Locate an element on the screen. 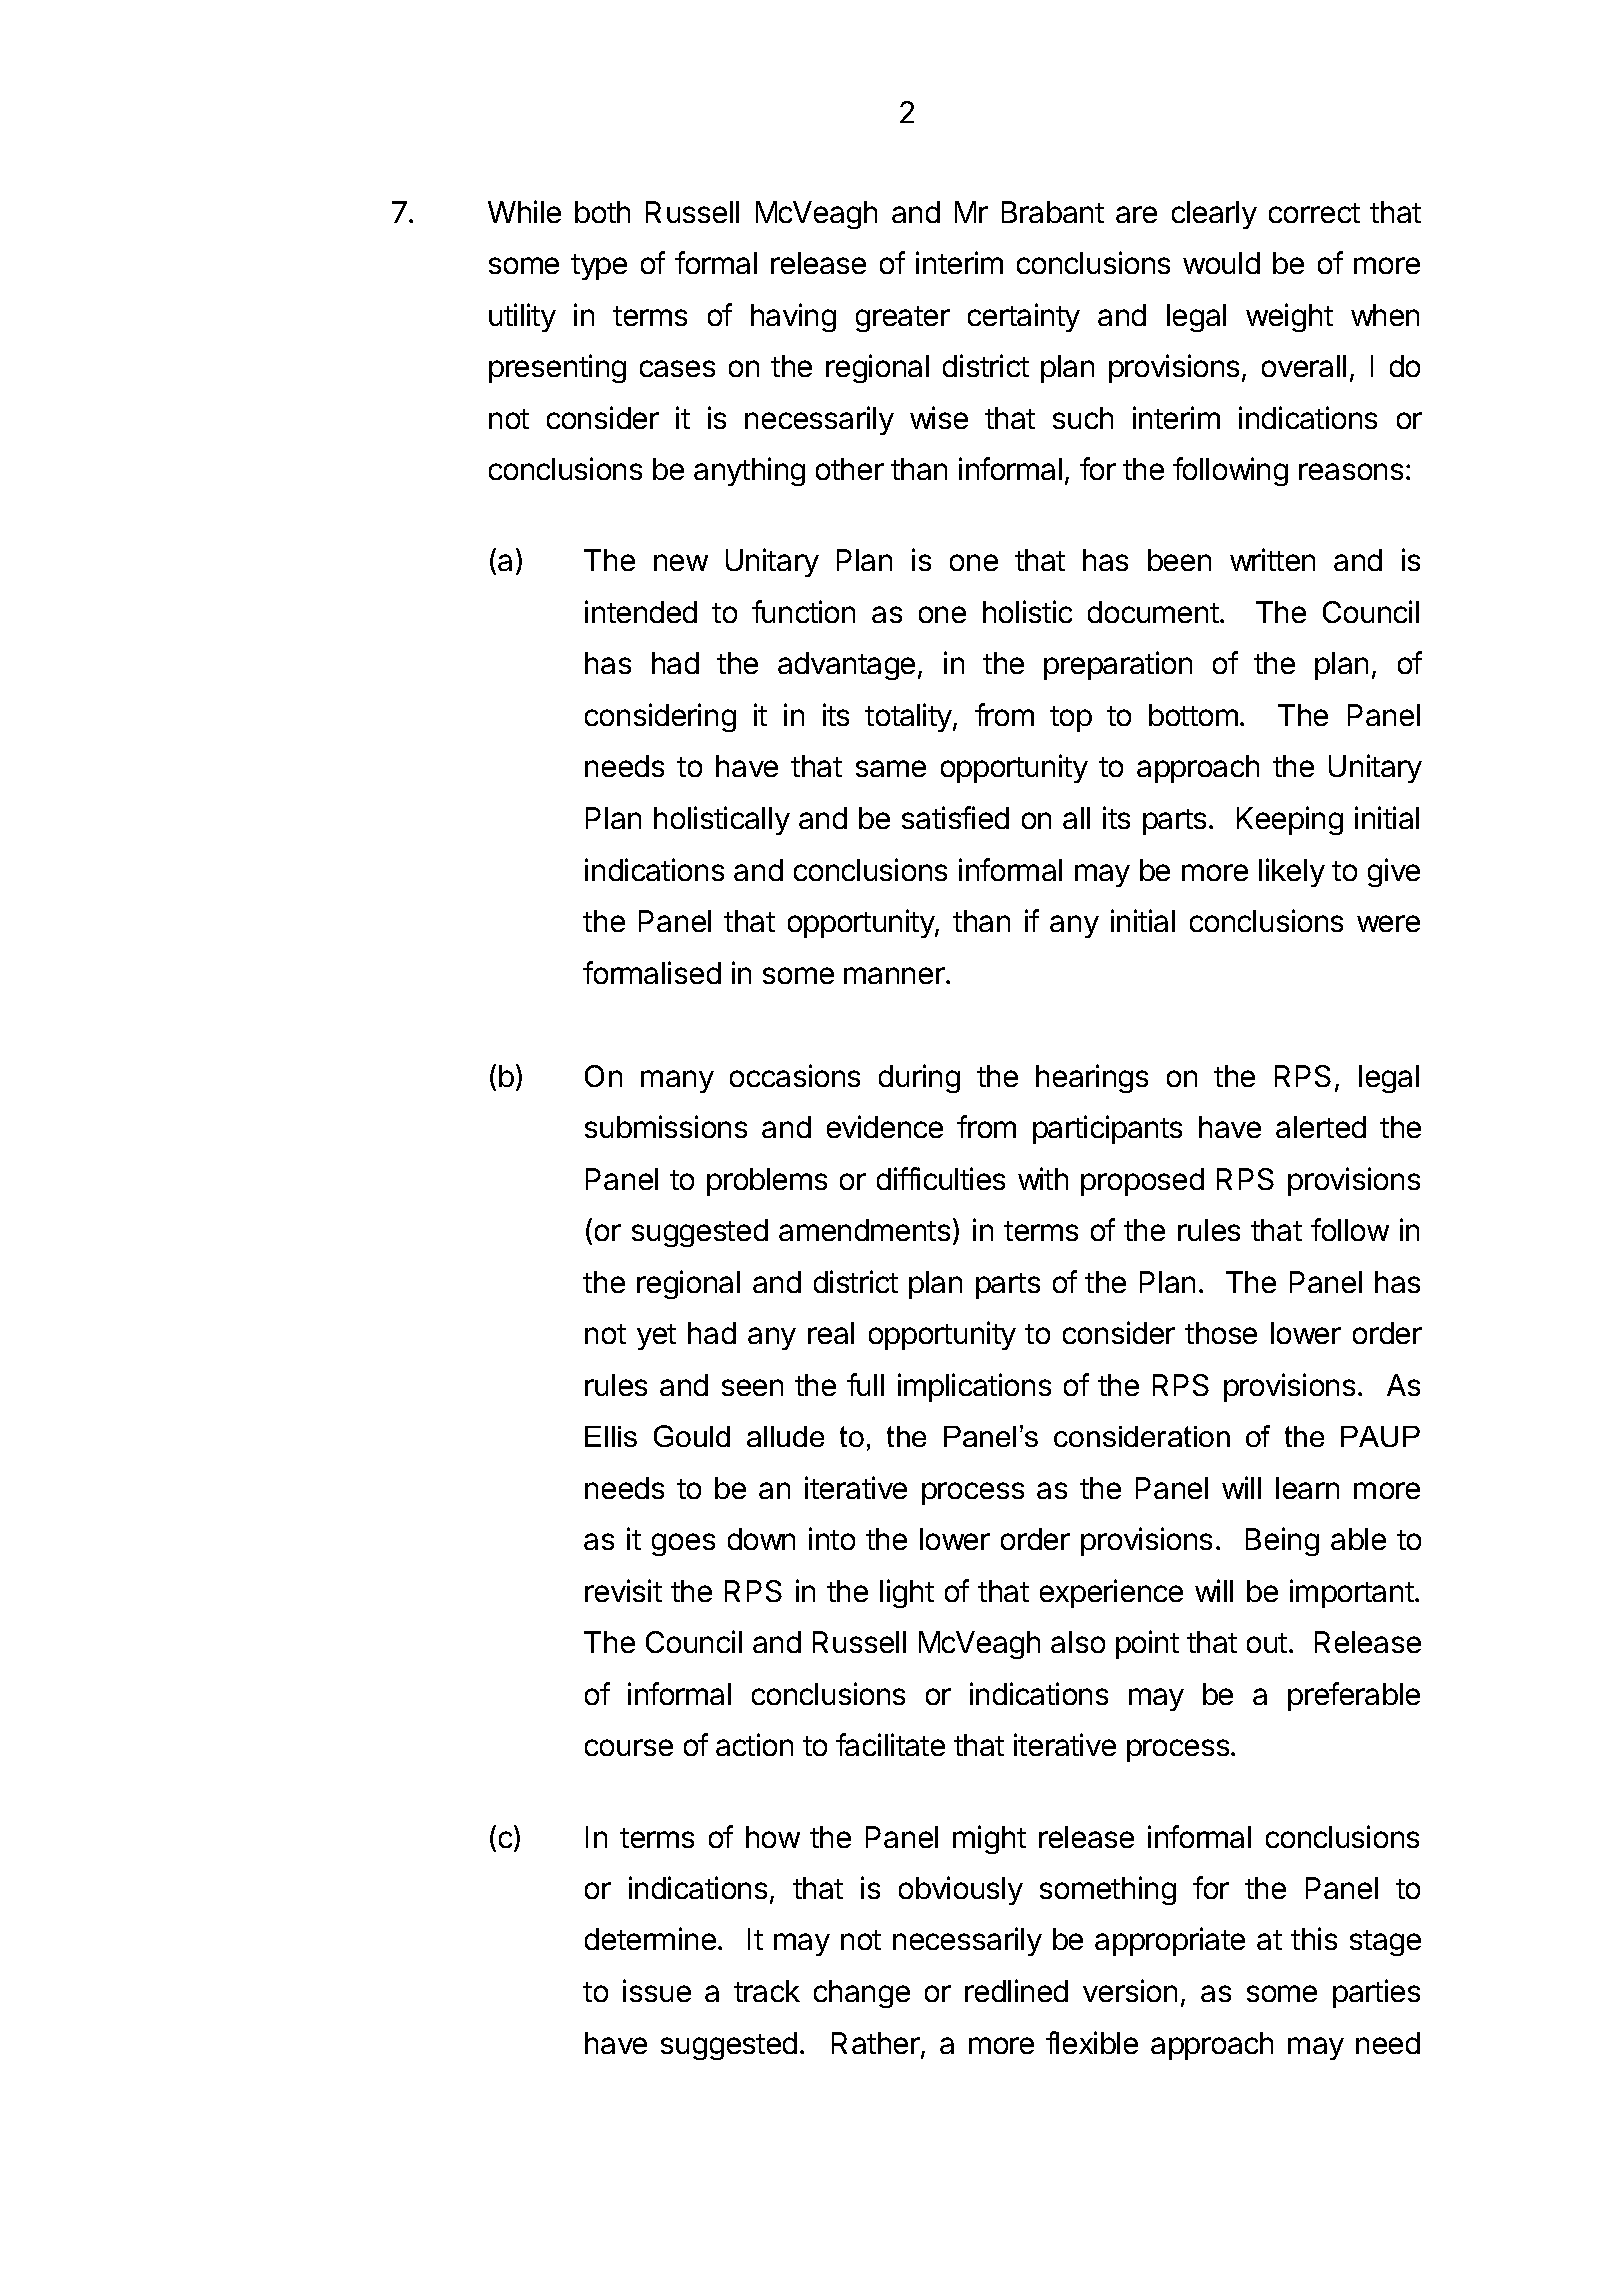 The width and height of the screenshot is (1617, 2286). weight is located at coordinates (1289, 317).
